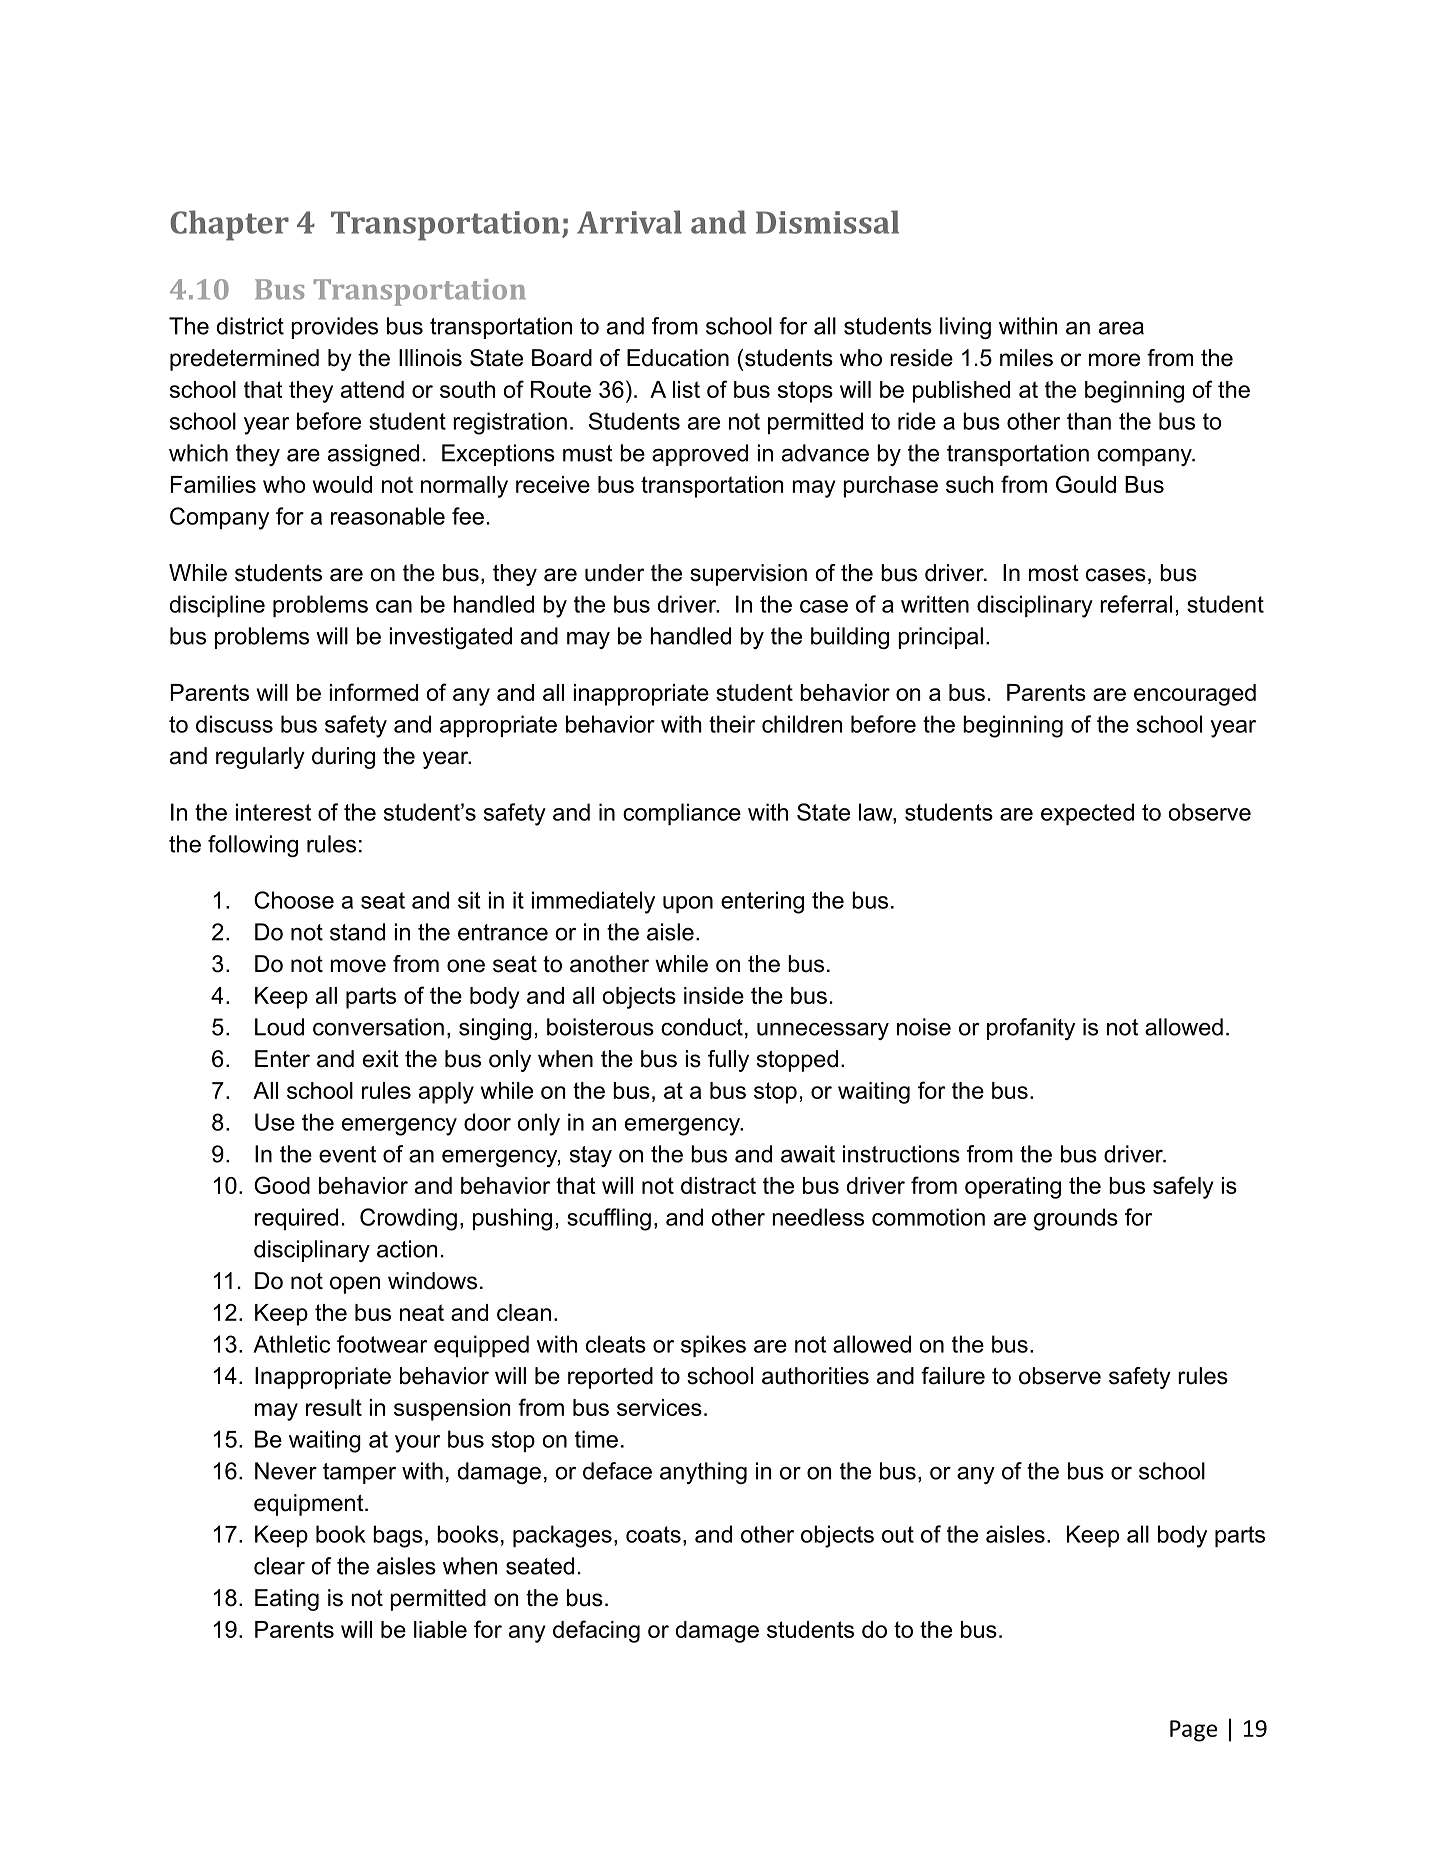 This page has width=1437, height=1860. I want to click on required, so click(296, 1219).
